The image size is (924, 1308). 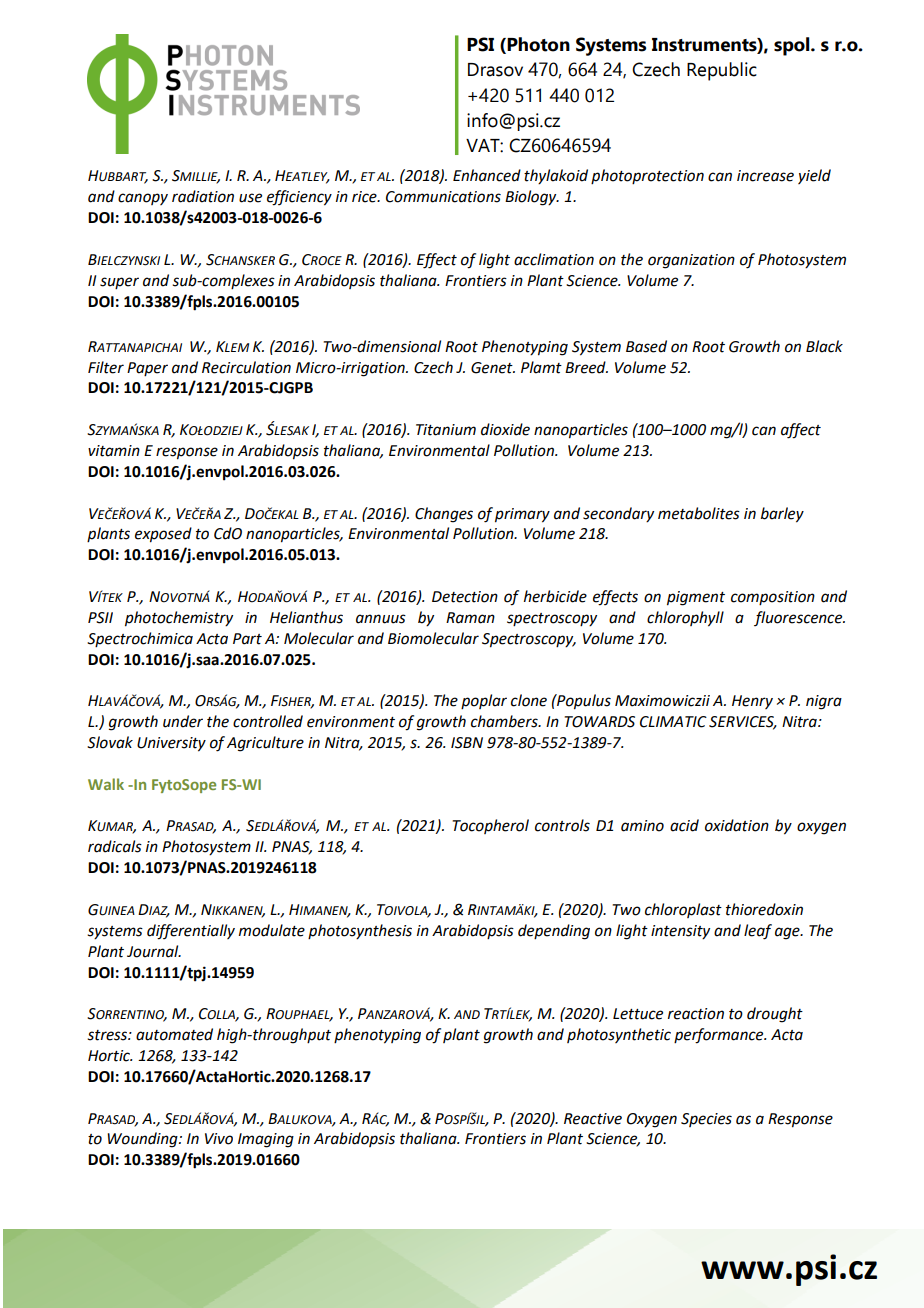 What do you see at coordinates (203, 196) in the document?
I see `radiation` at bounding box center [203, 196].
